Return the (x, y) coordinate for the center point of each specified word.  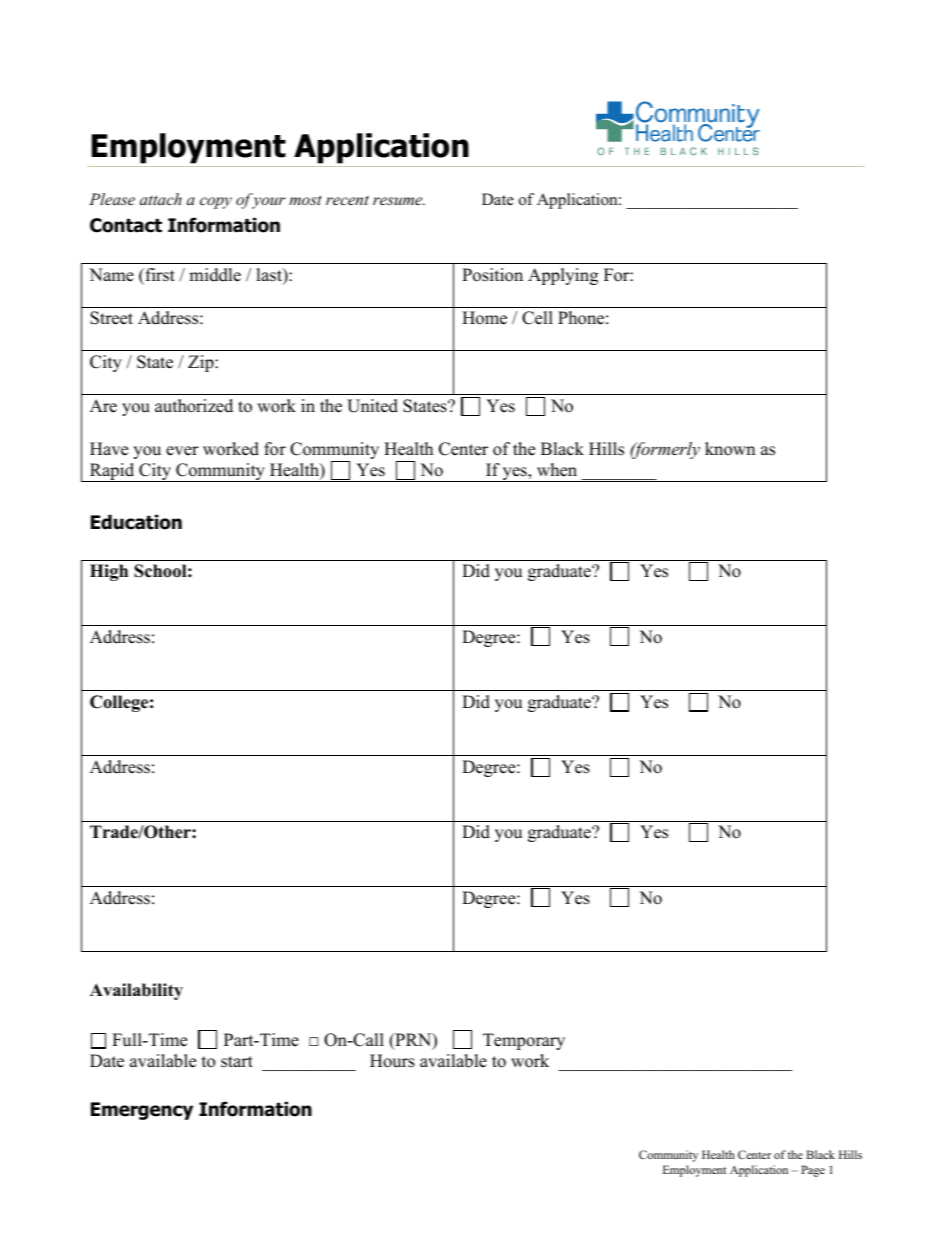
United (372, 406)
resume (399, 201)
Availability (136, 991)
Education (136, 522)
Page (813, 1171)
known (730, 449)
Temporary (524, 1041)
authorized (194, 406)
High (109, 572)
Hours (392, 1061)
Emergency (142, 1111)
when (557, 470)
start (237, 1062)
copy (216, 203)
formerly (665, 450)
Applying (563, 276)
